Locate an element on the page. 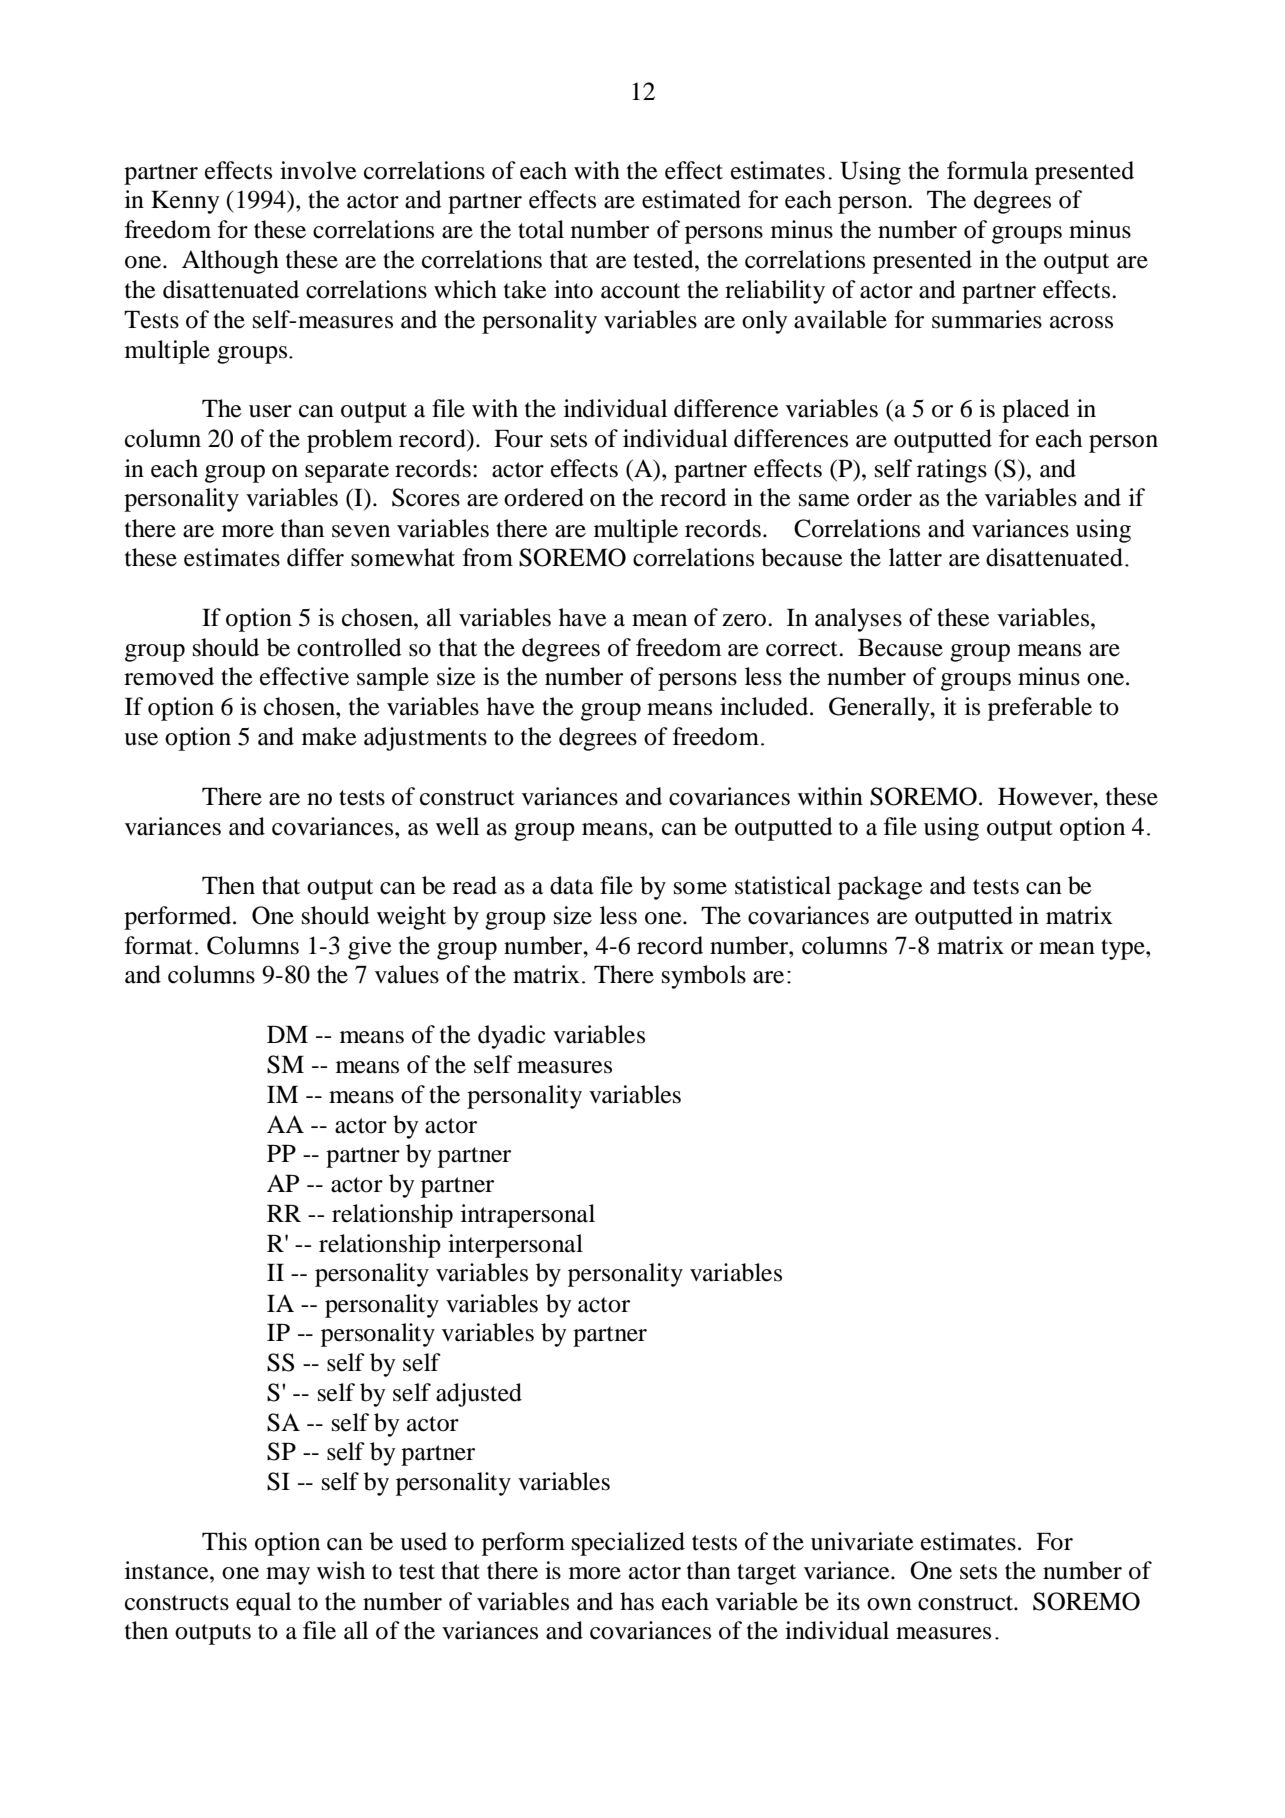 The width and height of the document is (1285, 1818). data is located at coordinates (572, 885).
